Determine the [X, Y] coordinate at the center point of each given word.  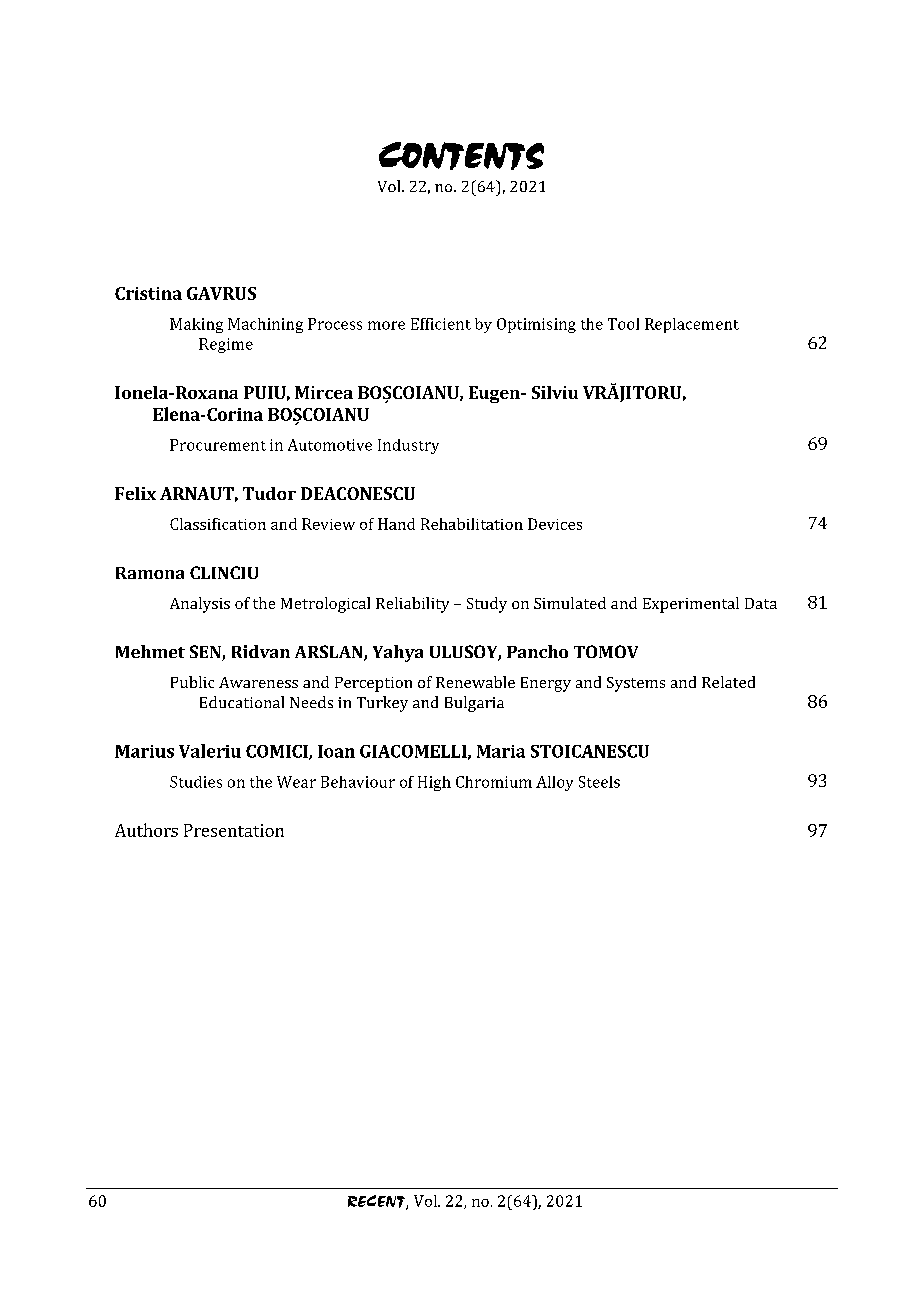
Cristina [148, 293]
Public [192, 682]
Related [728, 682]
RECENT [377, 1202]
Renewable [475, 682]
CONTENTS [461, 156]
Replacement [692, 325]
